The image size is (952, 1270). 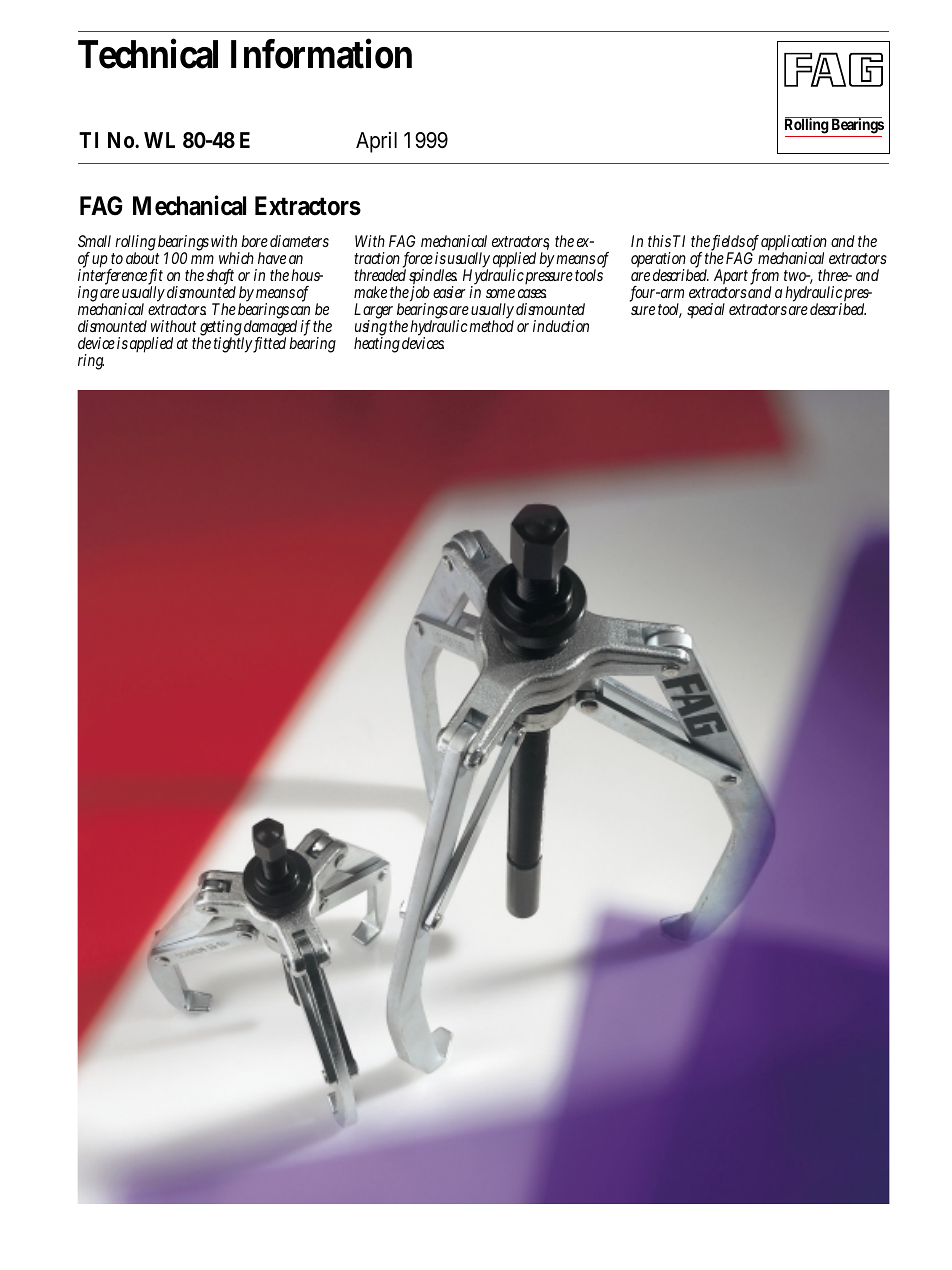 What do you see at coordinates (94, 241) in the image?
I see `Small` at bounding box center [94, 241].
